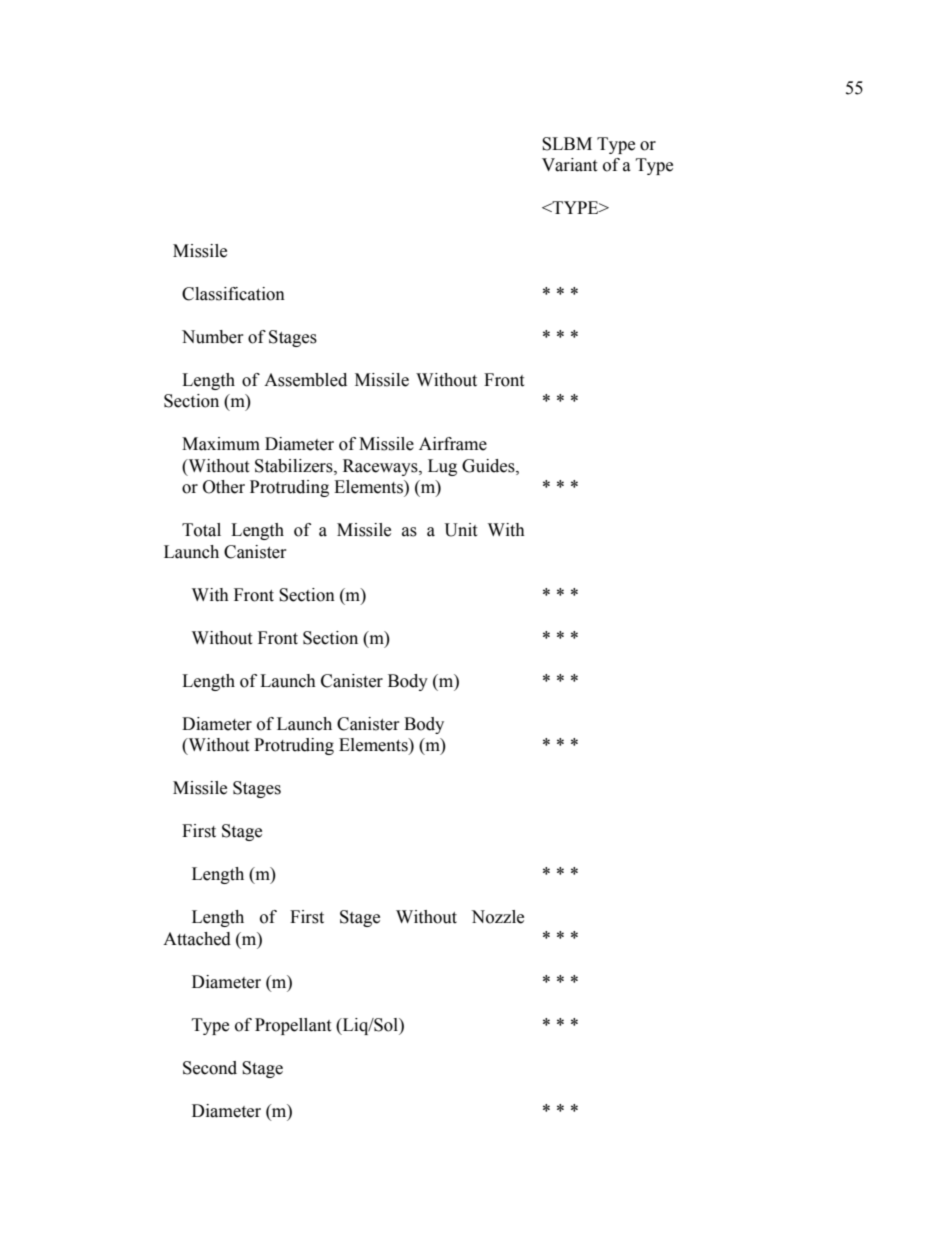  Describe the element at coordinates (461, 530) in the screenshot. I see `Unit` at that location.
